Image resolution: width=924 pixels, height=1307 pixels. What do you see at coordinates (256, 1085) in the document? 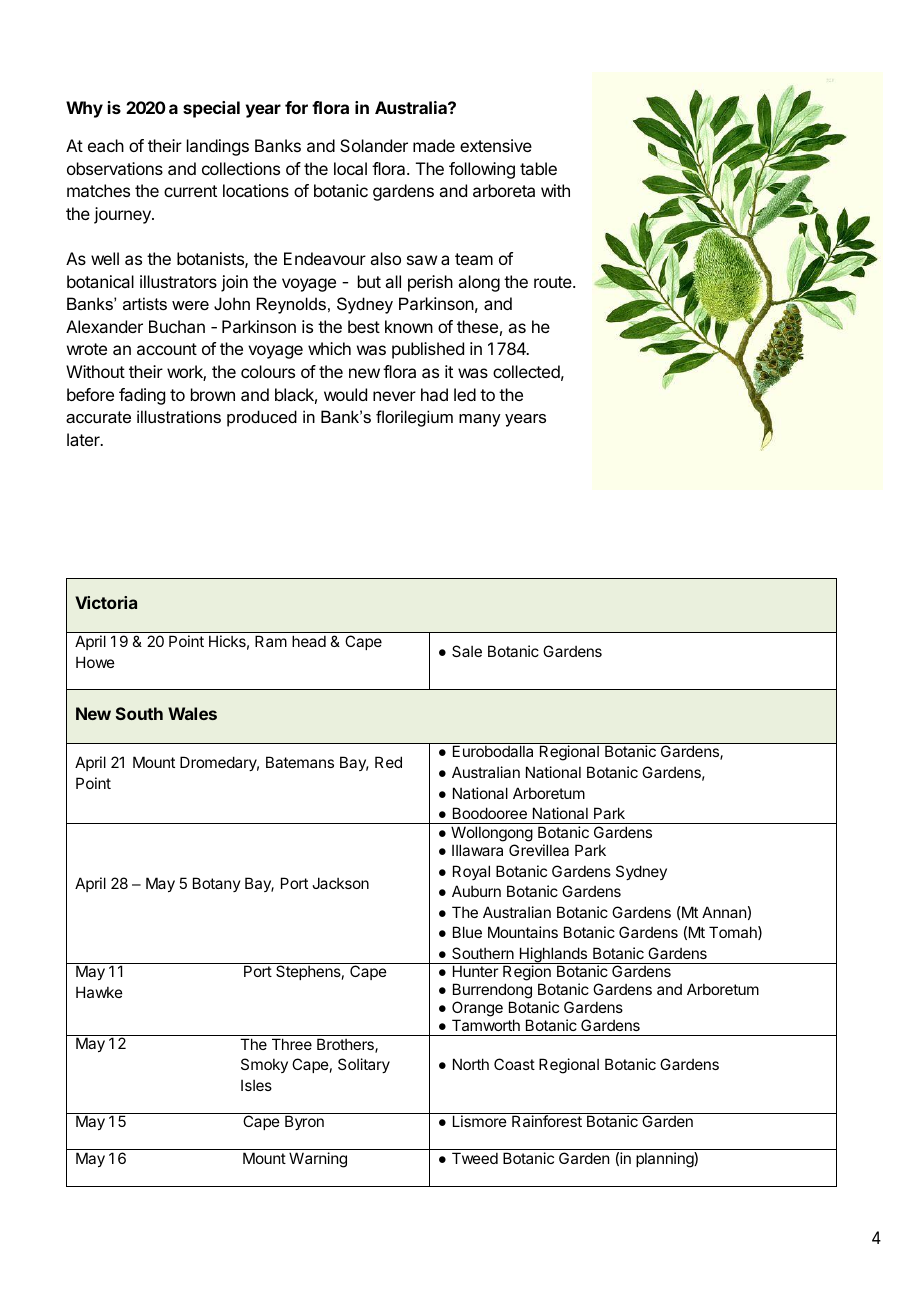
I see `Isles` at bounding box center [256, 1085].
